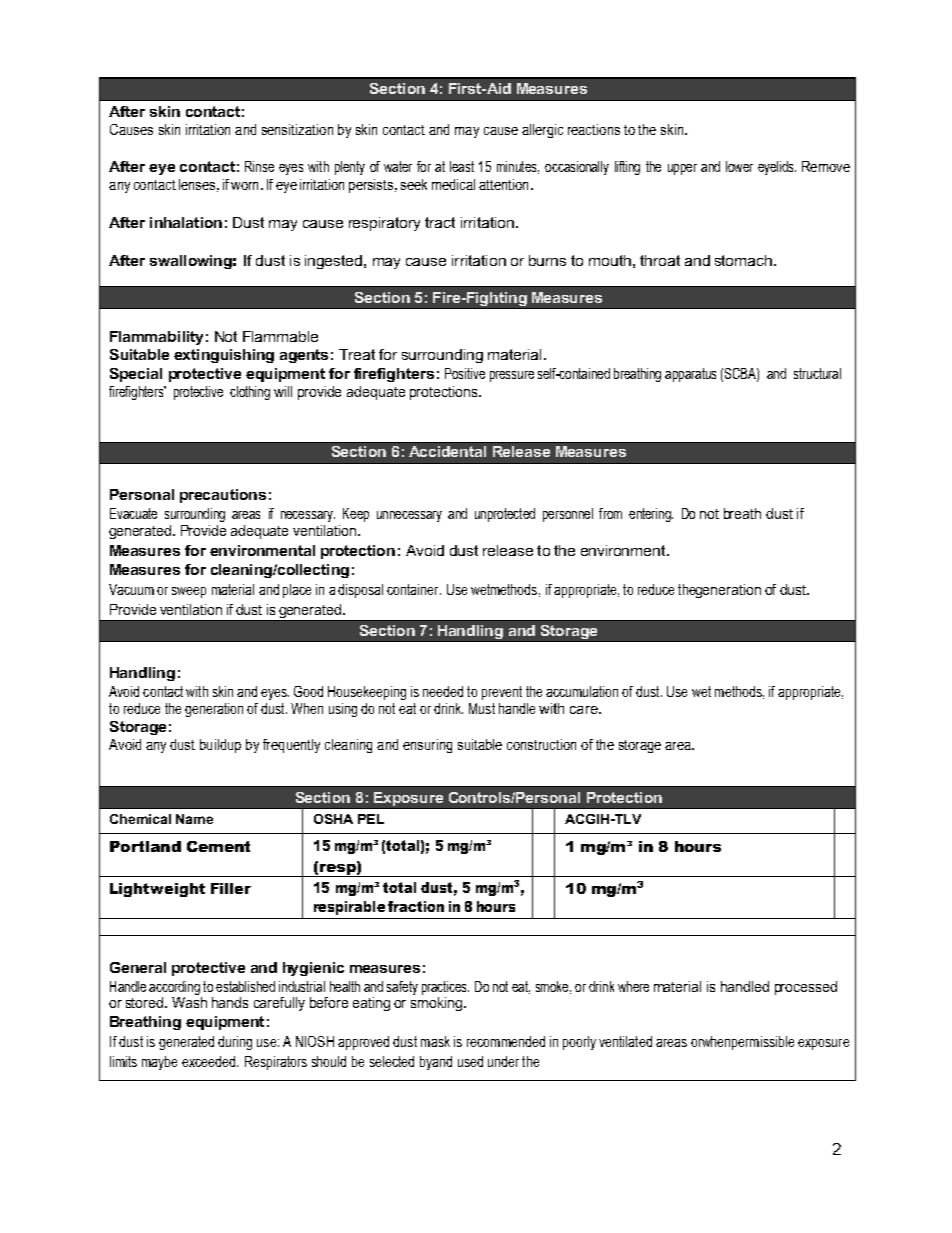 The height and width of the document is (1233, 952). What do you see at coordinates (739, 166) in the document?
I see `lower` at bounding box center [739, 166].
